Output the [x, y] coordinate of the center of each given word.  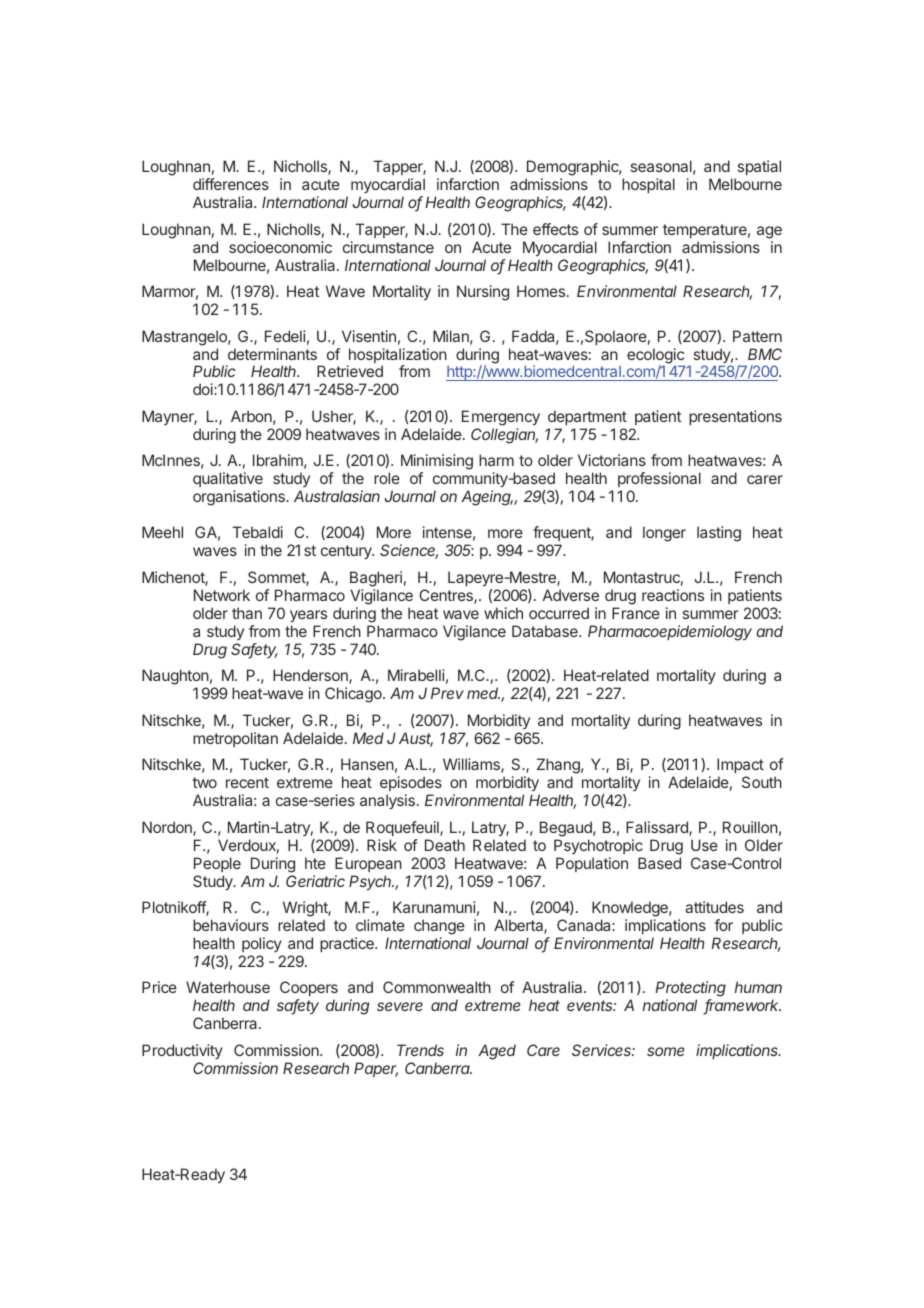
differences [231, 184]
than [247, 613]
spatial [759, 167]
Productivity [182, 1051]
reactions [673, 595]
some [666, 1051]
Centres [447, 596]
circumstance [388, 247]
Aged [497, 1052]
